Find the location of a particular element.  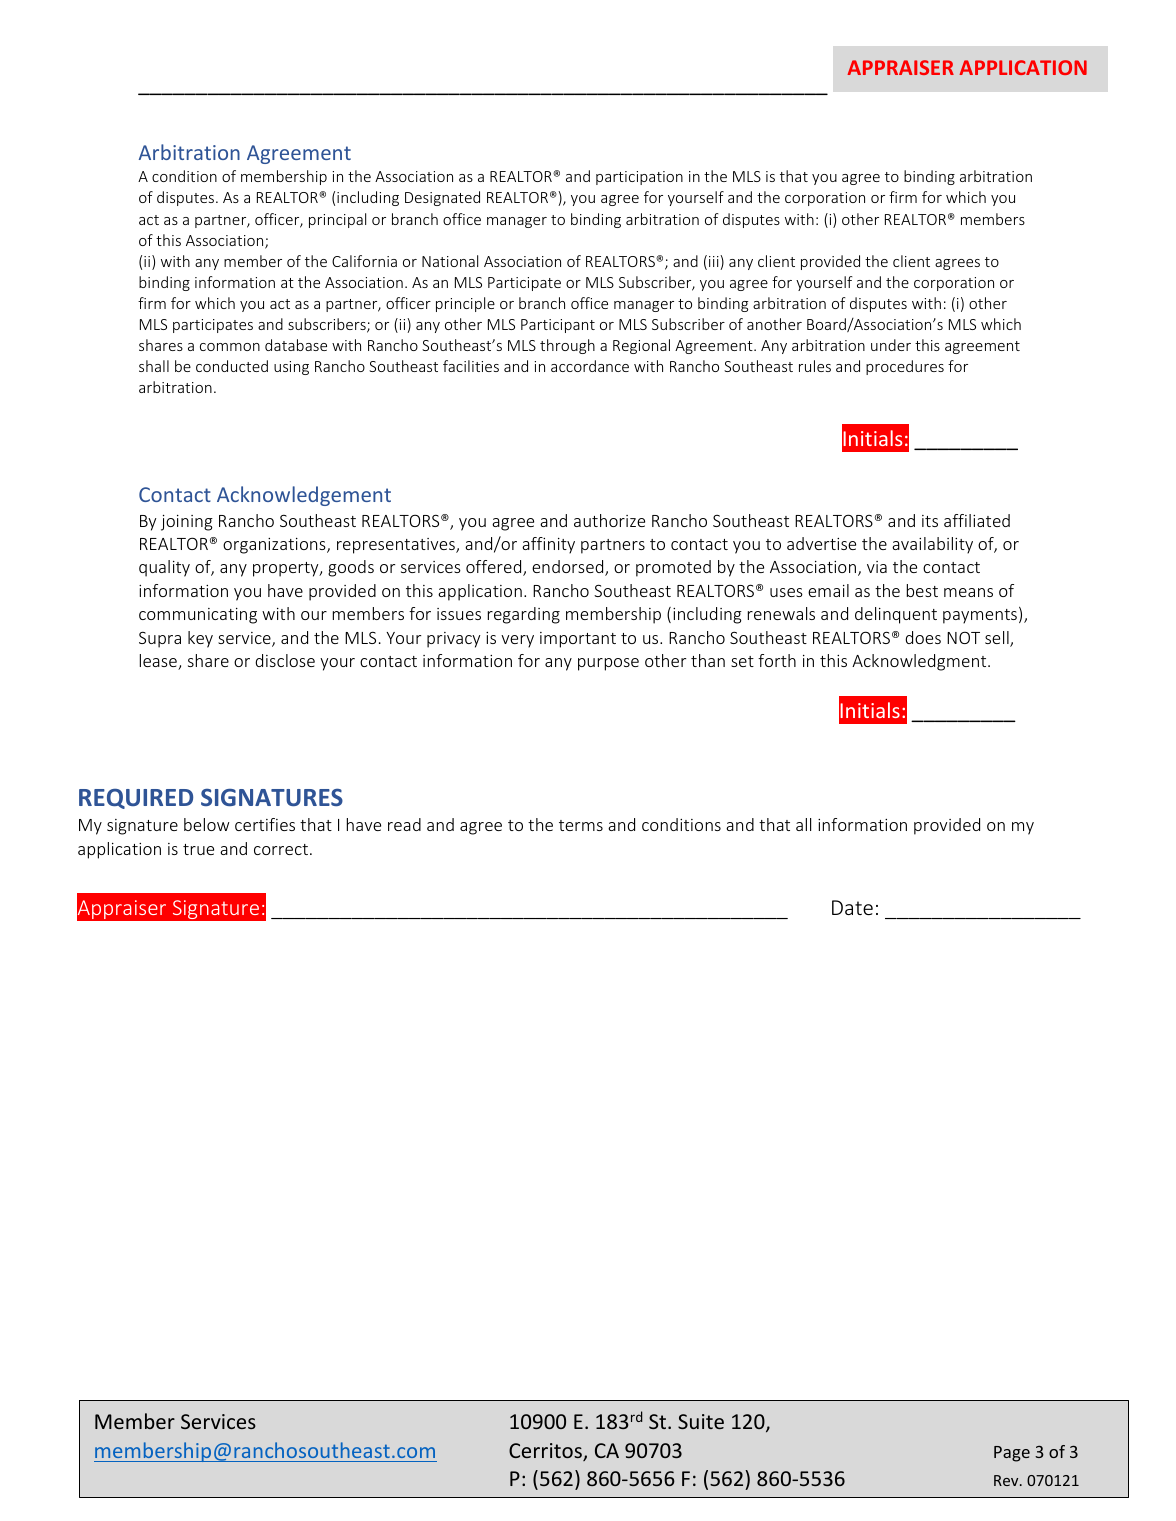

Acknowledgment is located at coordinates (920, 662).
